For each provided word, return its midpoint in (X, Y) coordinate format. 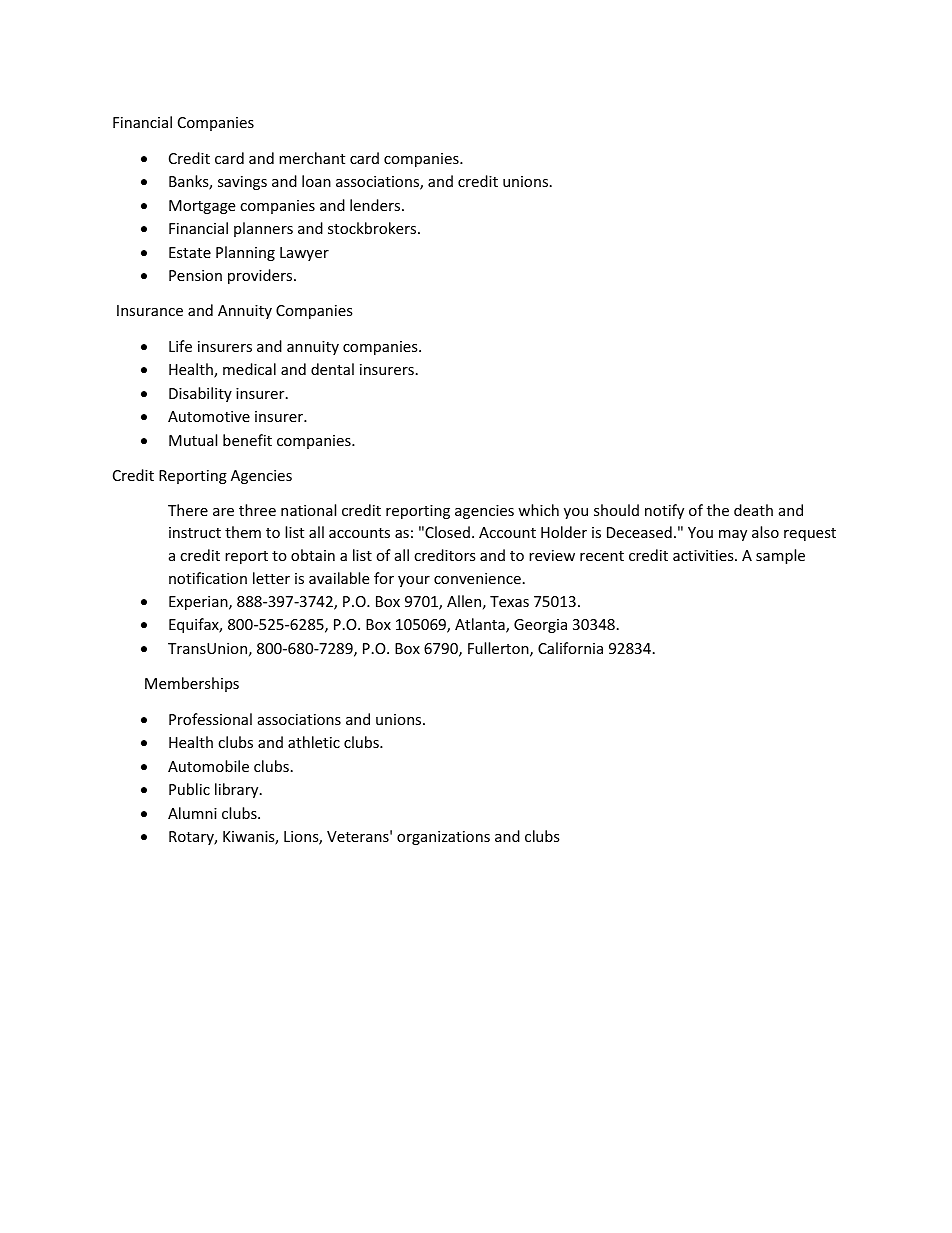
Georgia (540, 626)
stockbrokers (373, 228)
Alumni (192, 813)
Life (180, 346)
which (538, 510)
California (570, 648)
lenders (376, 205)
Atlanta (481, 625)
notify (664, 511)
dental (332, 369)
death (753, 510)
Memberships (192, 684)
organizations (443, 838)
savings (242, 183)
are (223, 512)
